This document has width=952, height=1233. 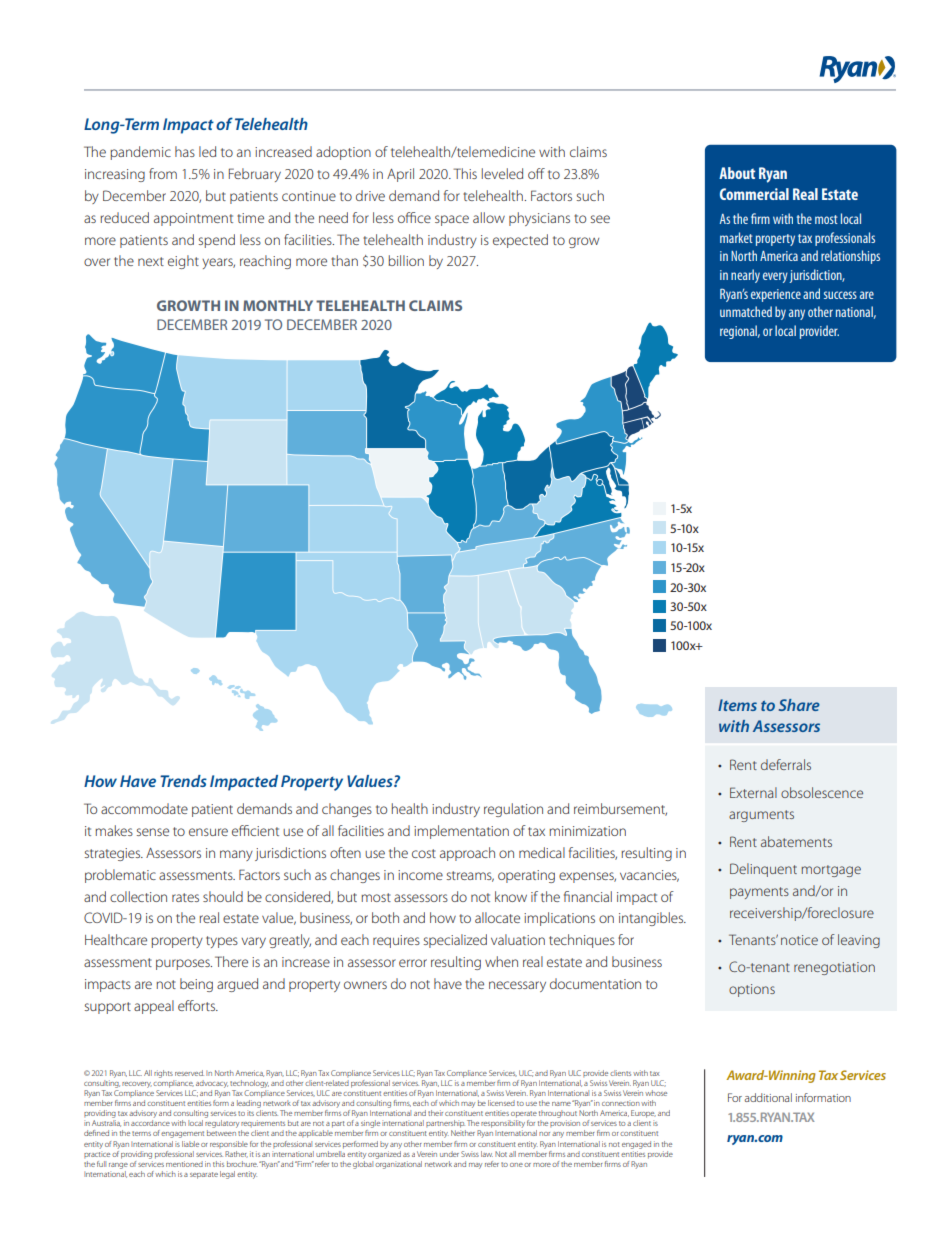 I want to click on billion, so click(x=406, y=260).
